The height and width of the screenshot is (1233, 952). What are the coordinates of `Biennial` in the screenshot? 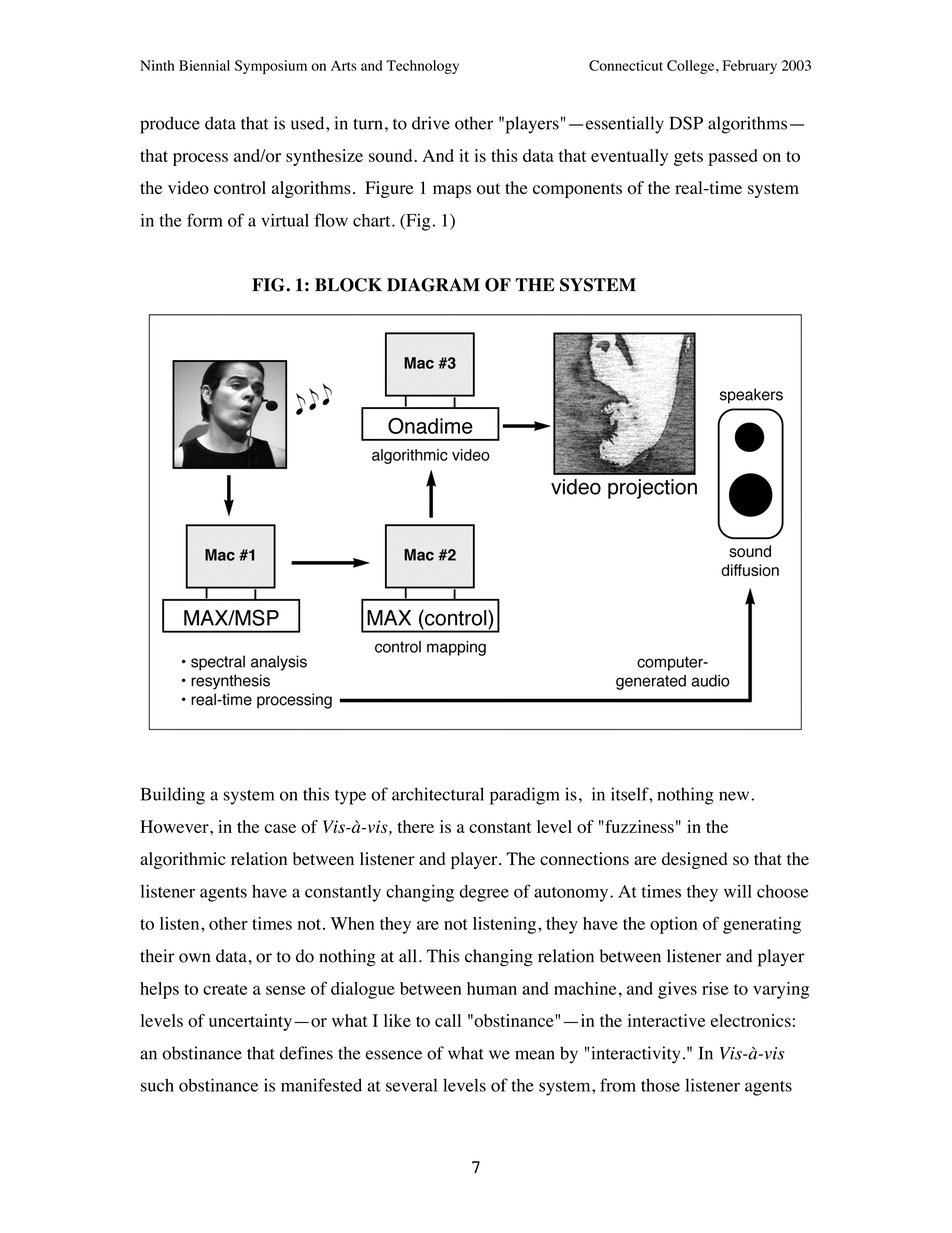 It's located at (204, 65).
